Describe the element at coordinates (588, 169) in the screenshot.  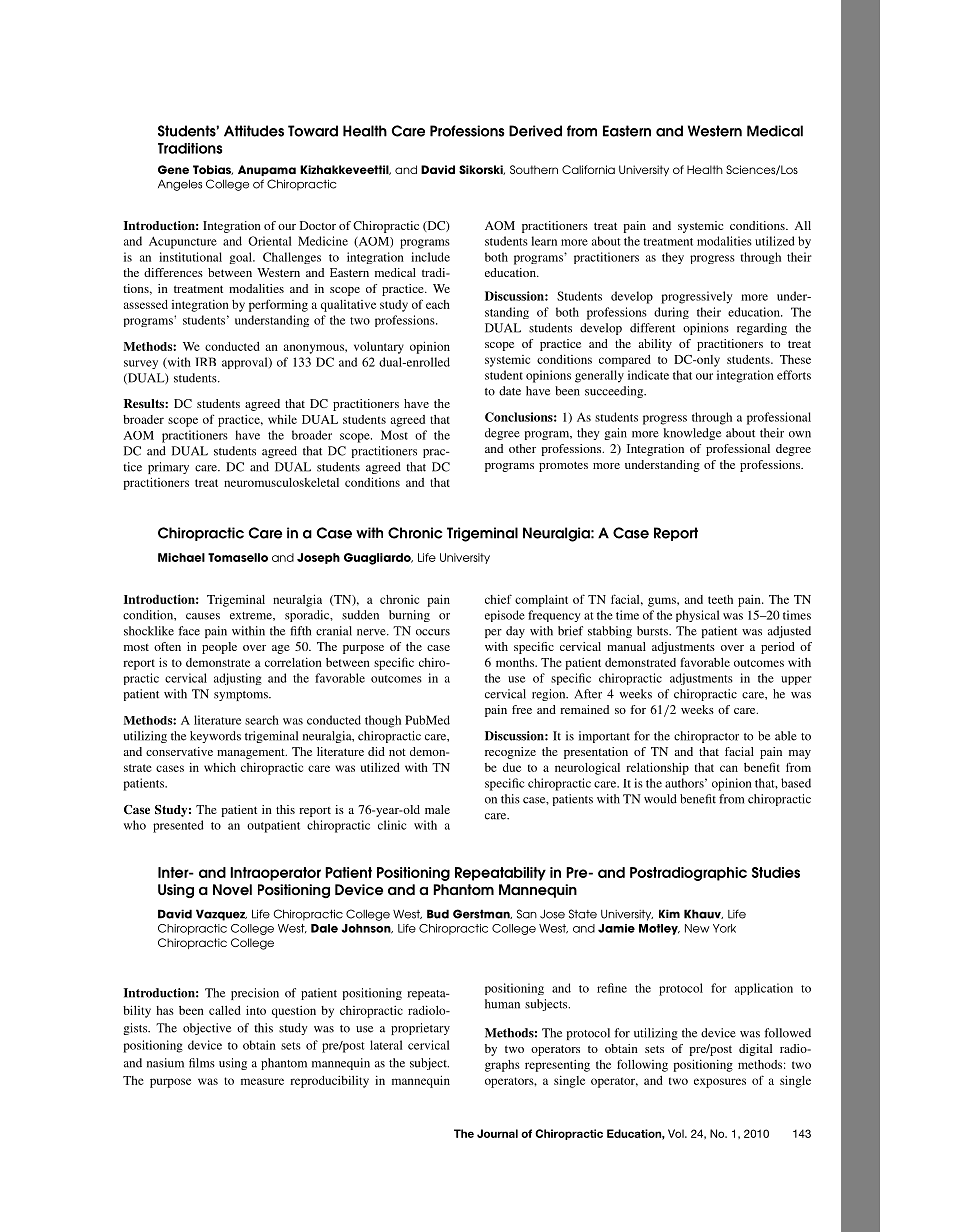
I see `California` at that location.
